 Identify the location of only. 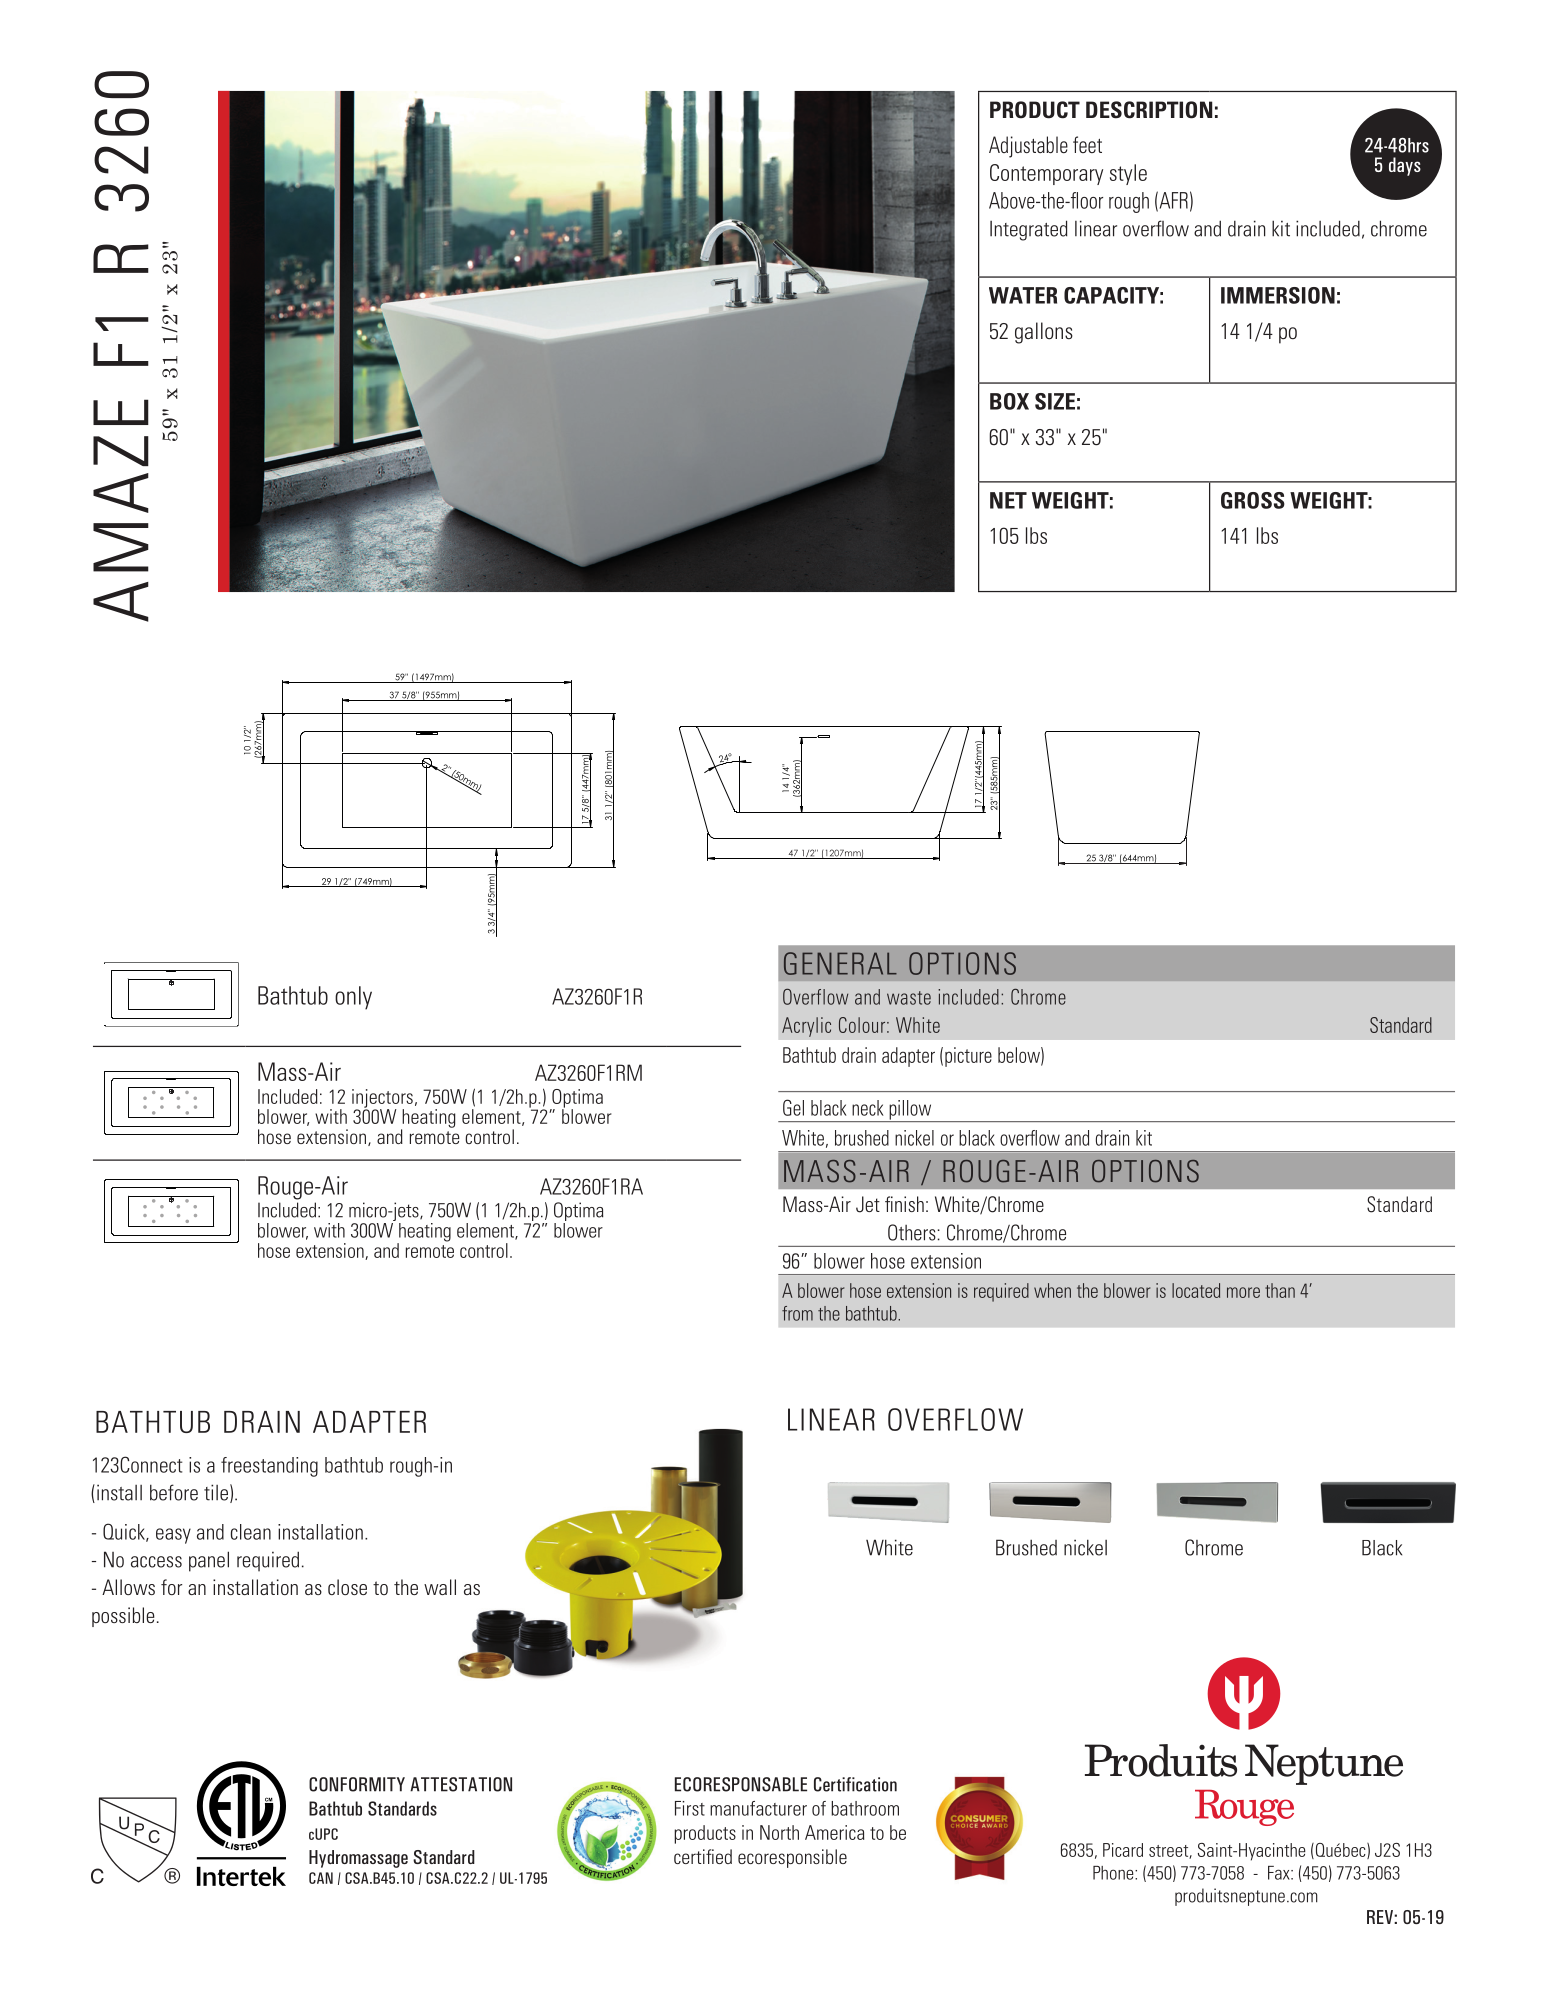
(353, 998).
